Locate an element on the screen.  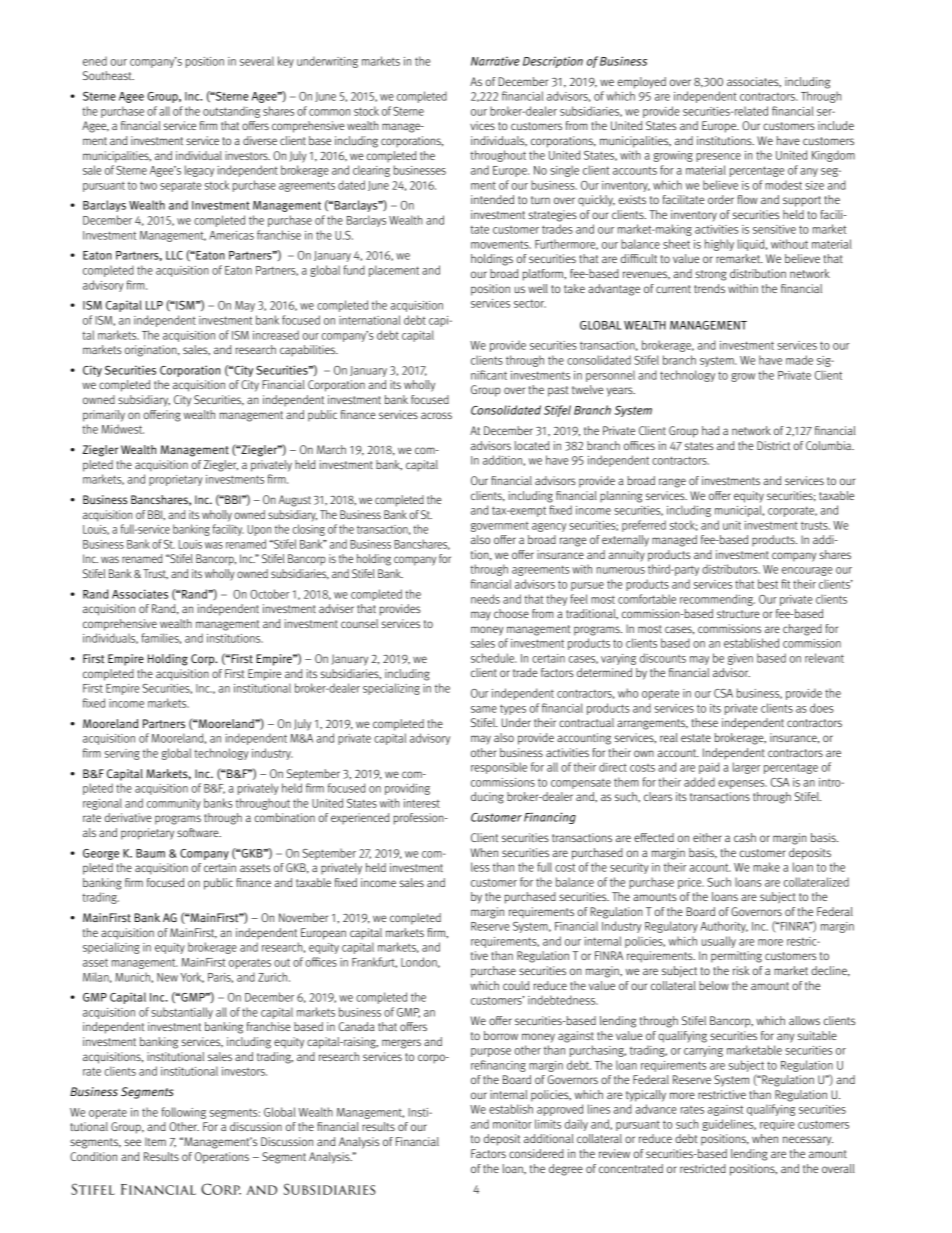
following is located at coordinates (184, 1113).
